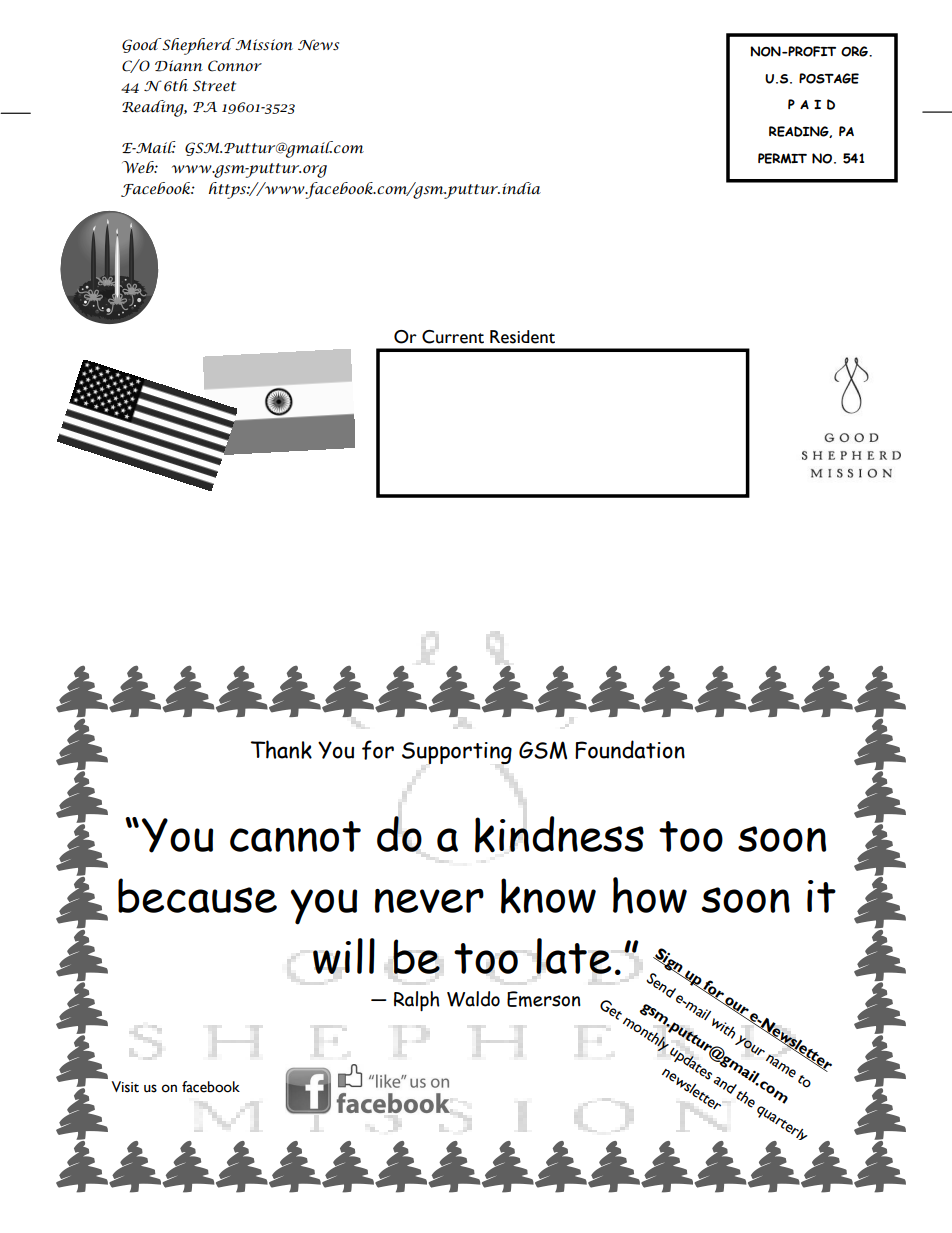 Image resolution: width=952 pixels, height=1233 pixels. Describe the element at coordinates (281, 749) in the screenshot. I see `Thank` at that location.
